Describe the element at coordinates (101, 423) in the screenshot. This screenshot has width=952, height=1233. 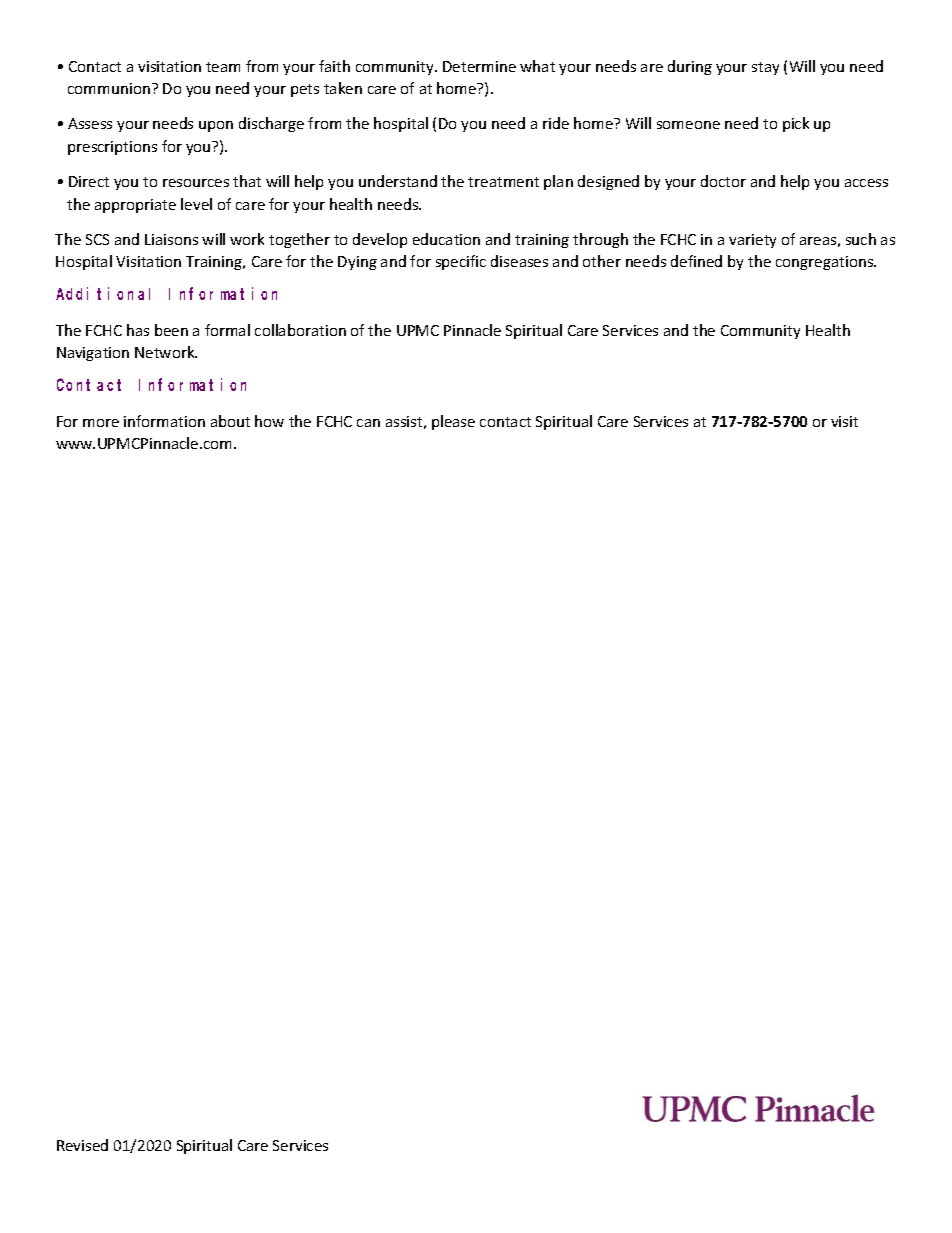
I see `more` at that location.
